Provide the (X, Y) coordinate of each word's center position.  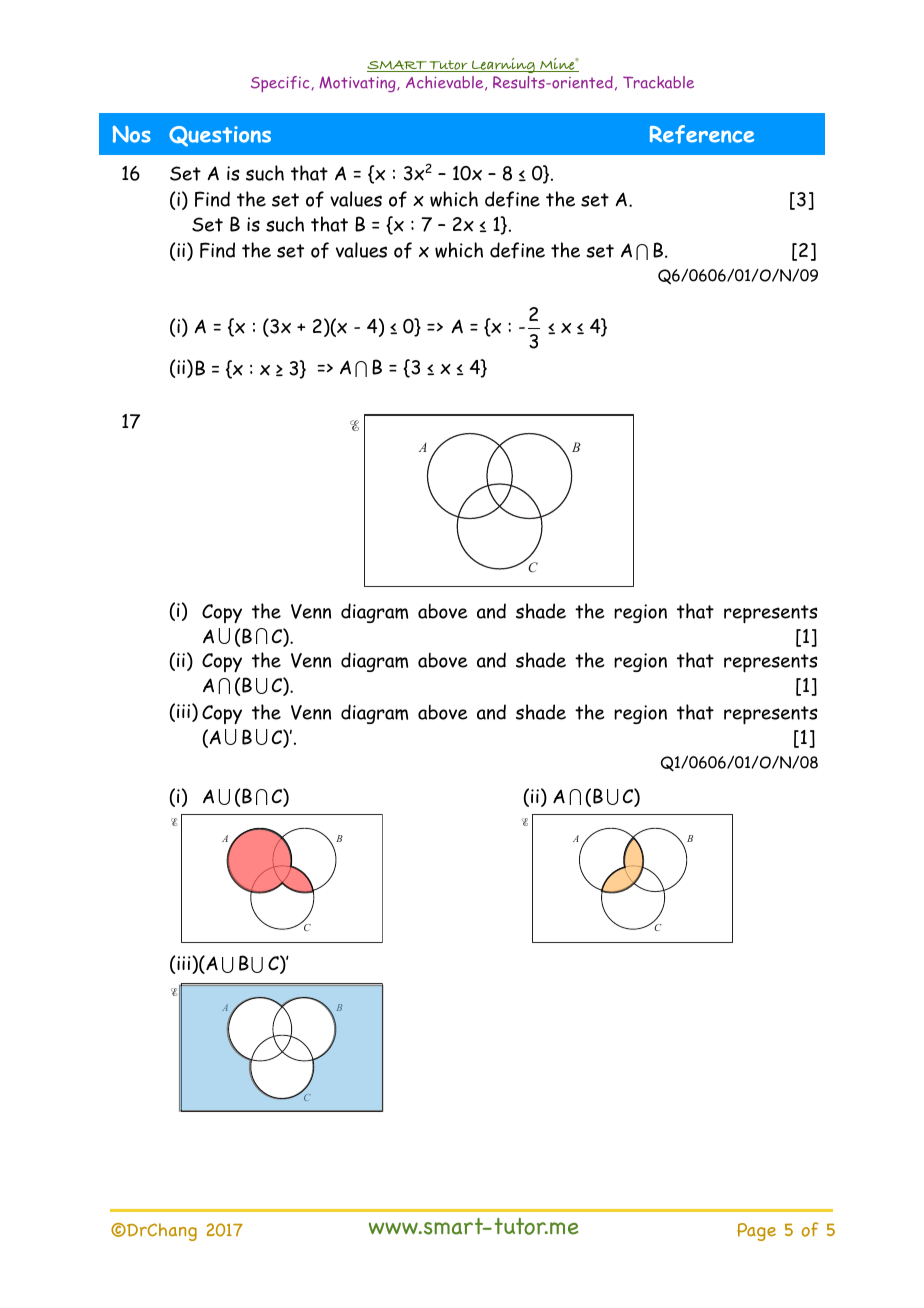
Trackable (658, 82)
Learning (503, 65)
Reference (702, 134)
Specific (281, 84)
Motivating (358, 84)
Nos (132, 134)
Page (756, 1232)
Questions (220, 136)
